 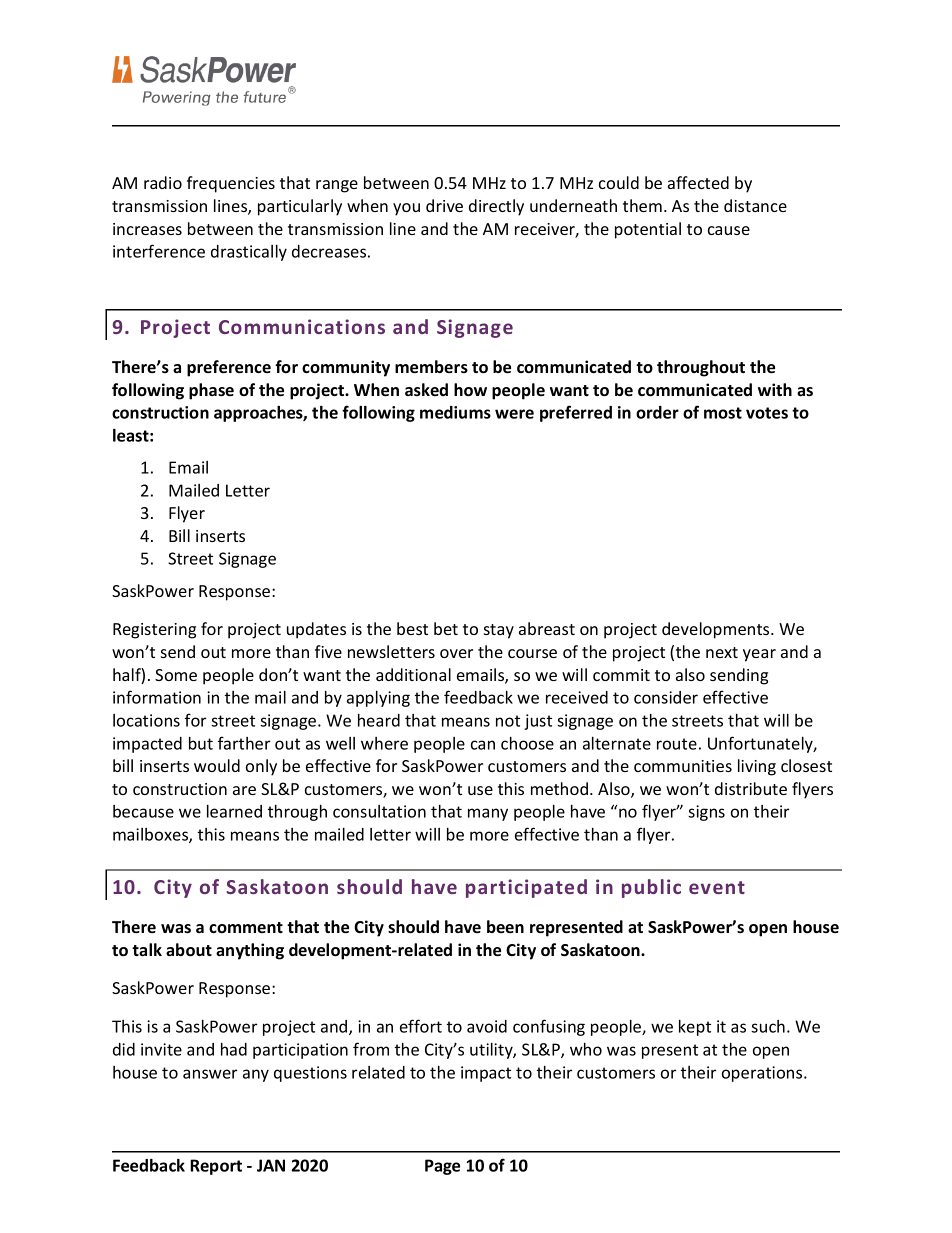 I want to click on Some, so click(x=176, y=675).
